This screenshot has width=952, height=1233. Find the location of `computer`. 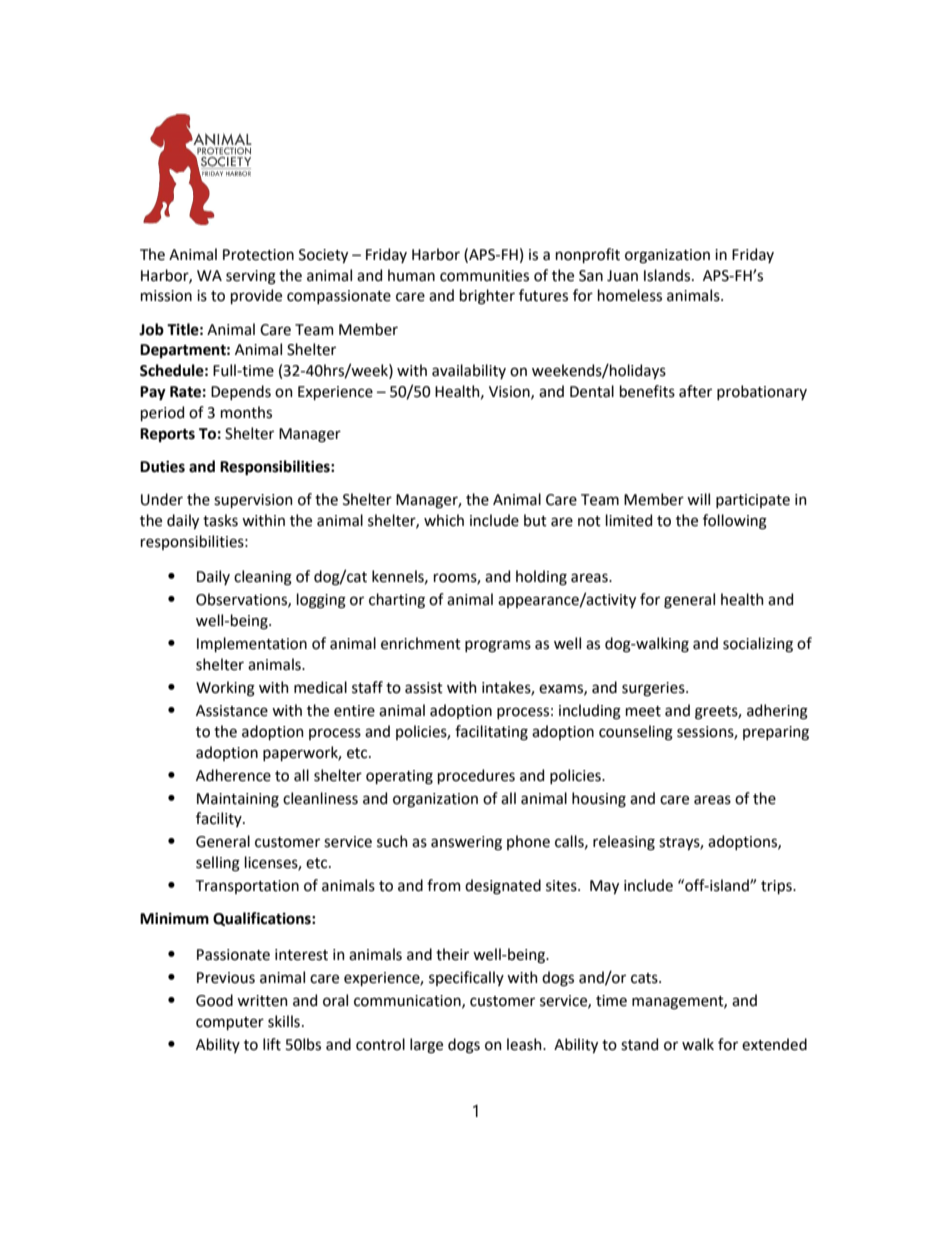

computer is located at coordinates (230, 1023).
